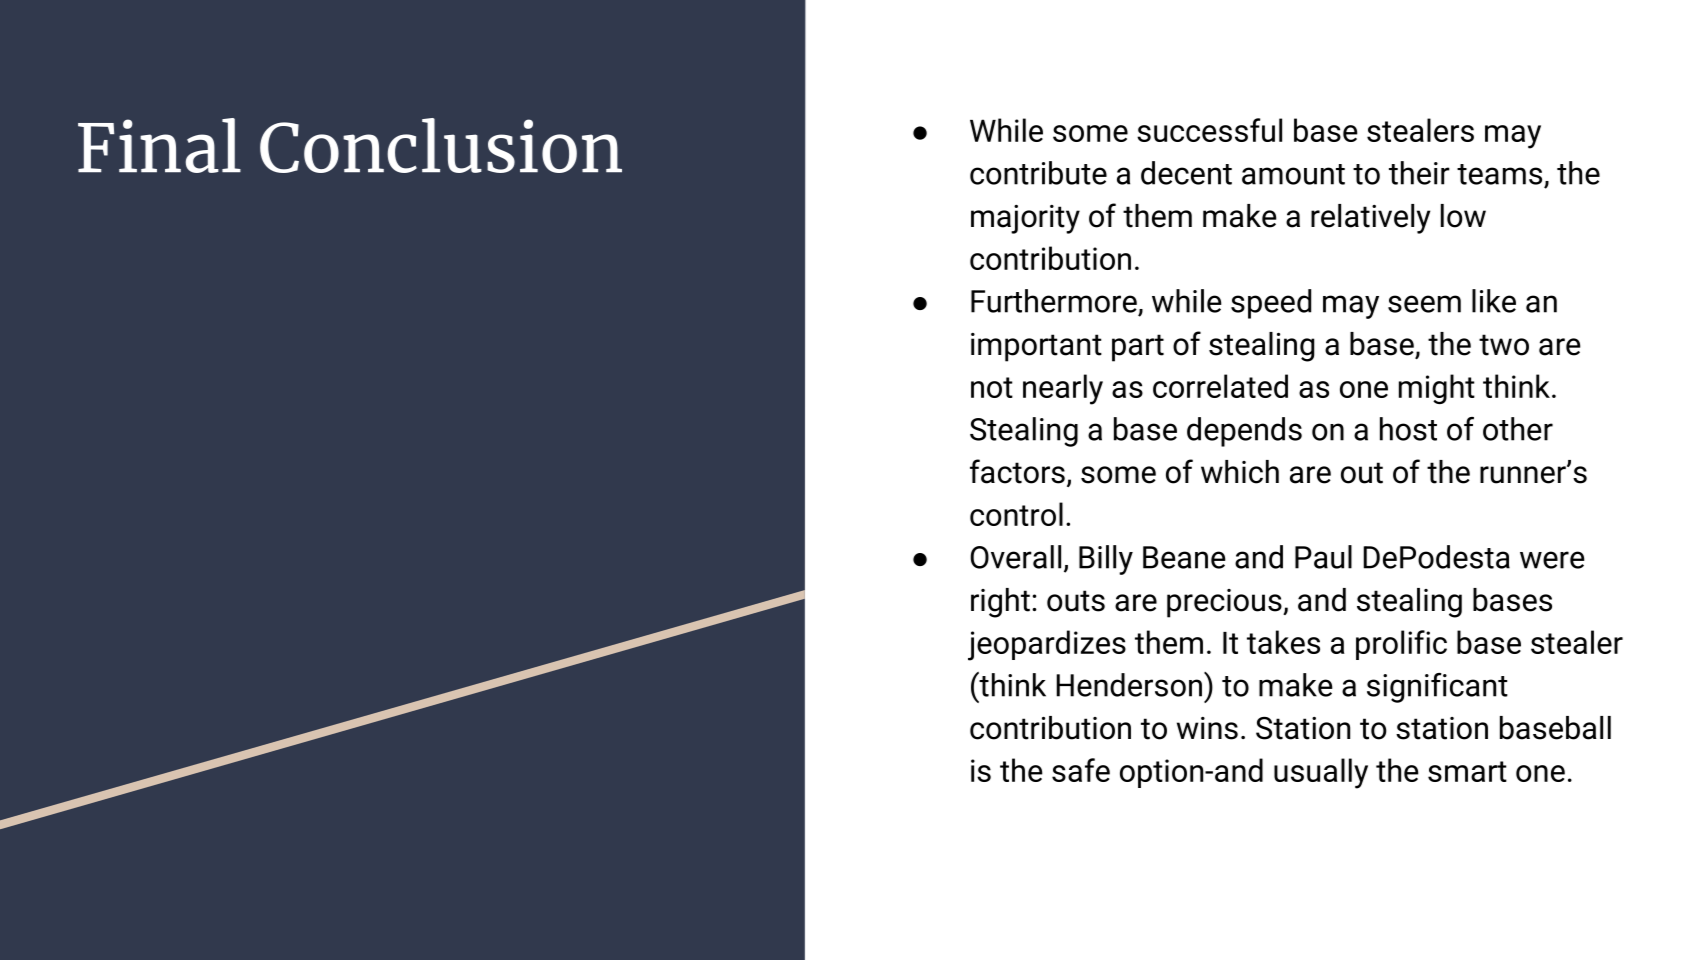 The height and width of the image is (960, 1706). Describe the element at coordinates (1419, 173) in the image. I see `their` at that location.
